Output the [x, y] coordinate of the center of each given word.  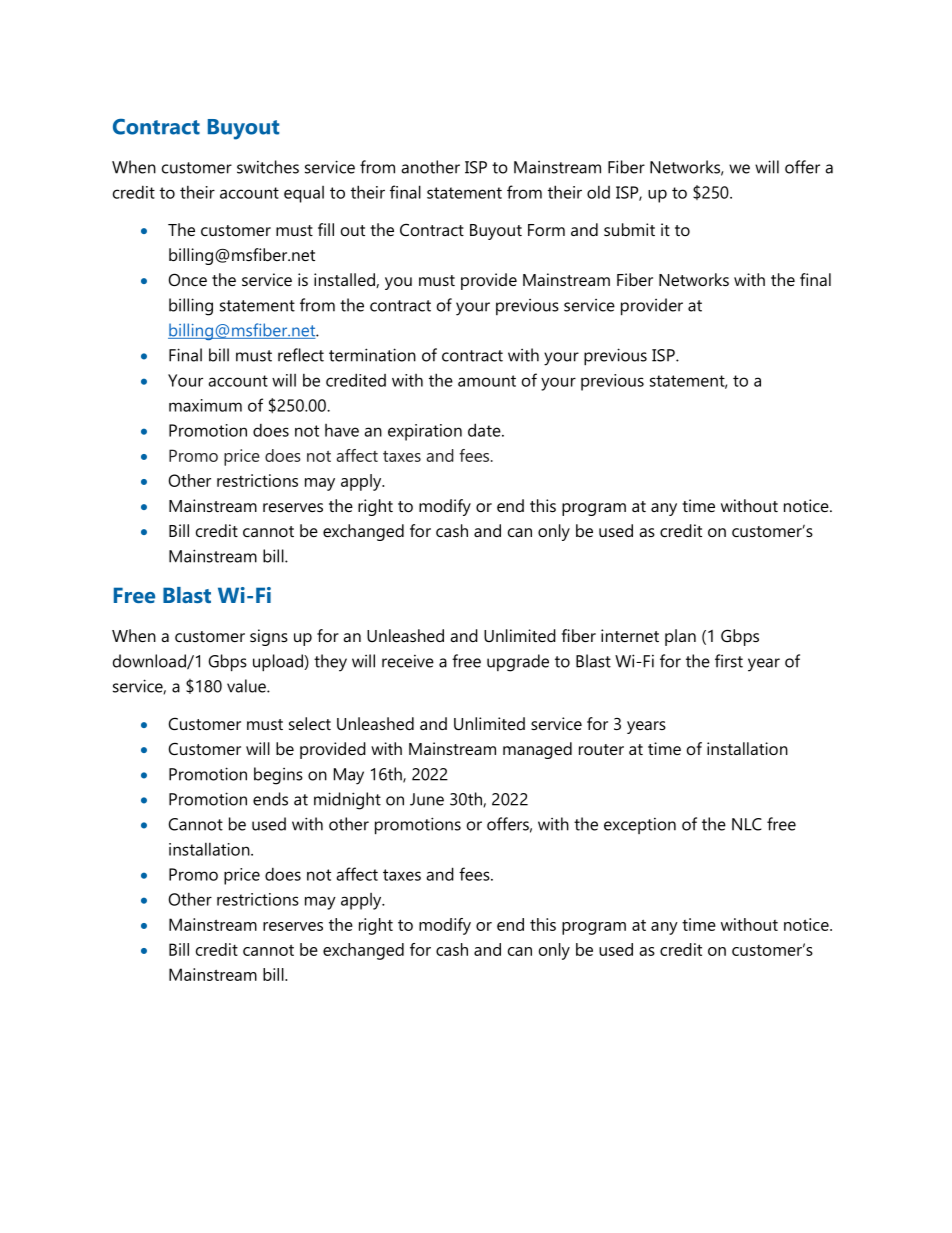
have [342, 430]
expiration [425, 432]
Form [546, 230]
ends [270, 799]
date [485, 430]
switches [268, 167]
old [598, 192]
